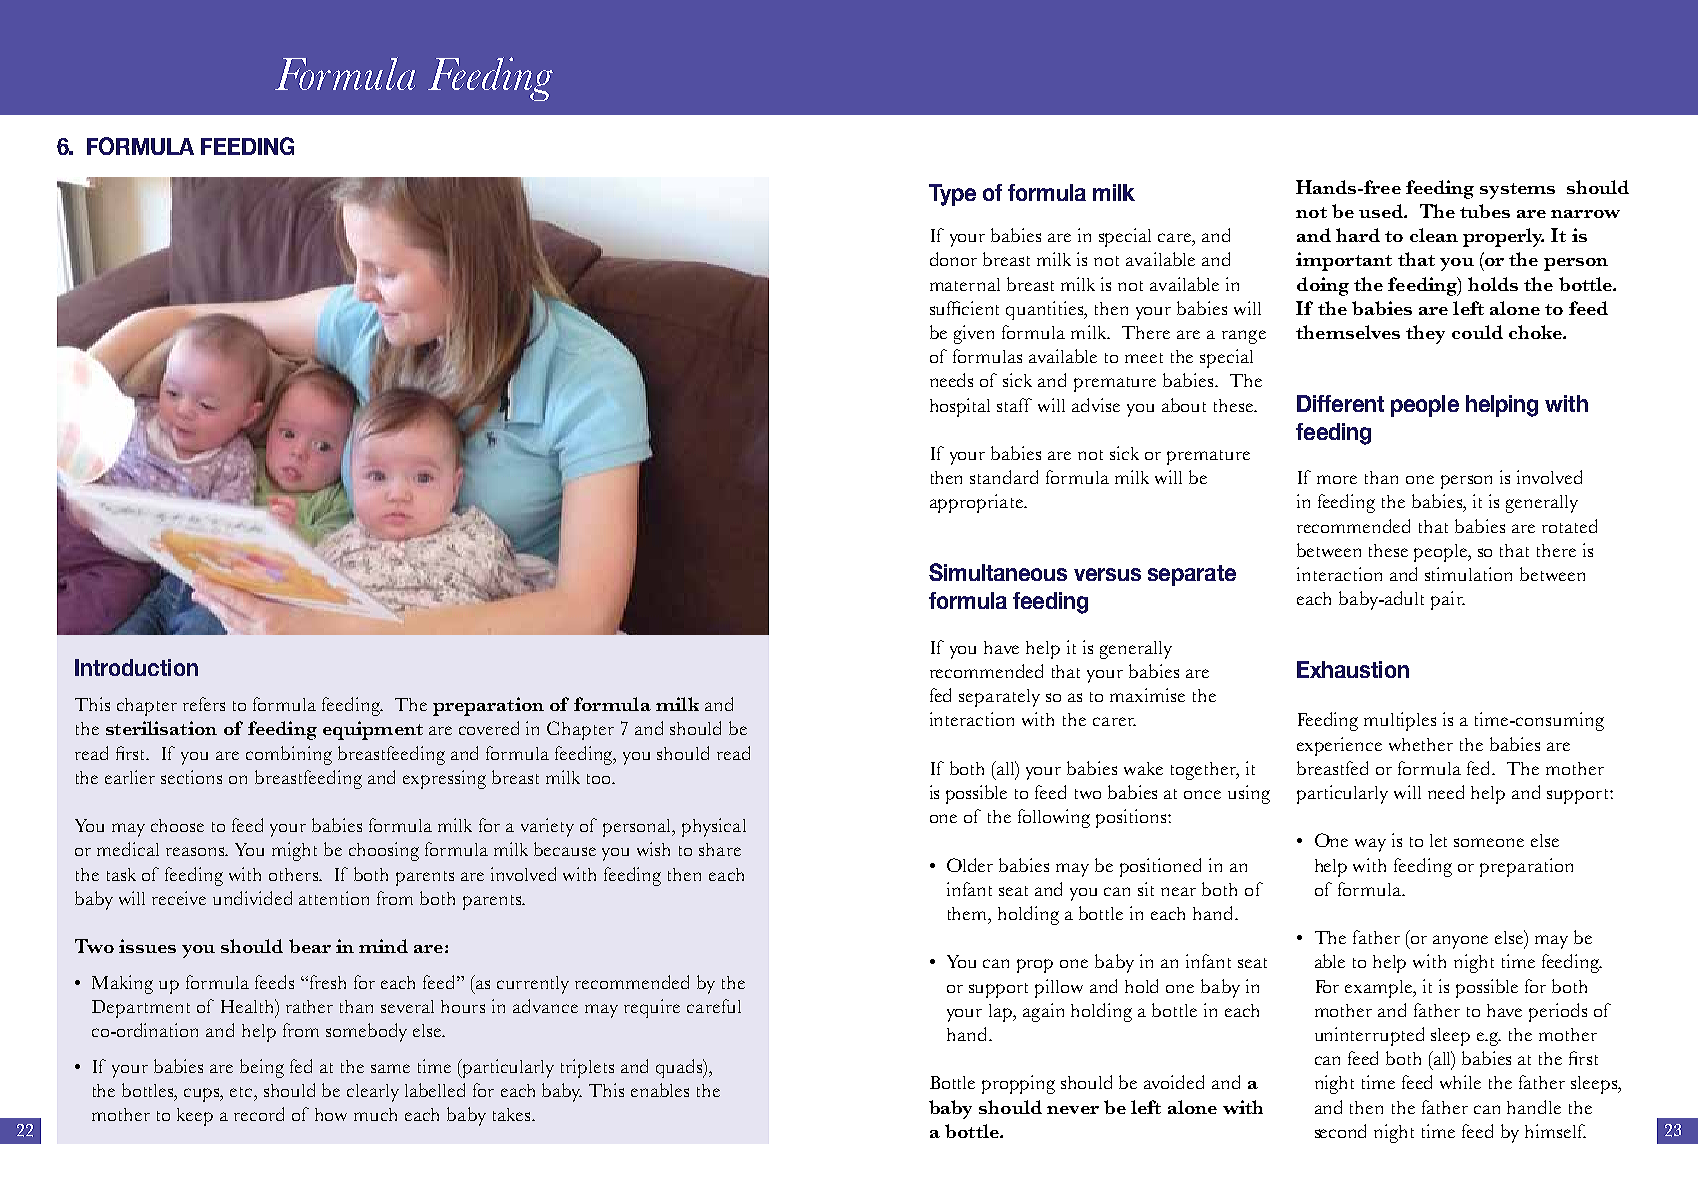 This screenshot has width=1698, height=1201. I want to click on Exhaustion, so click(1353, 669).
